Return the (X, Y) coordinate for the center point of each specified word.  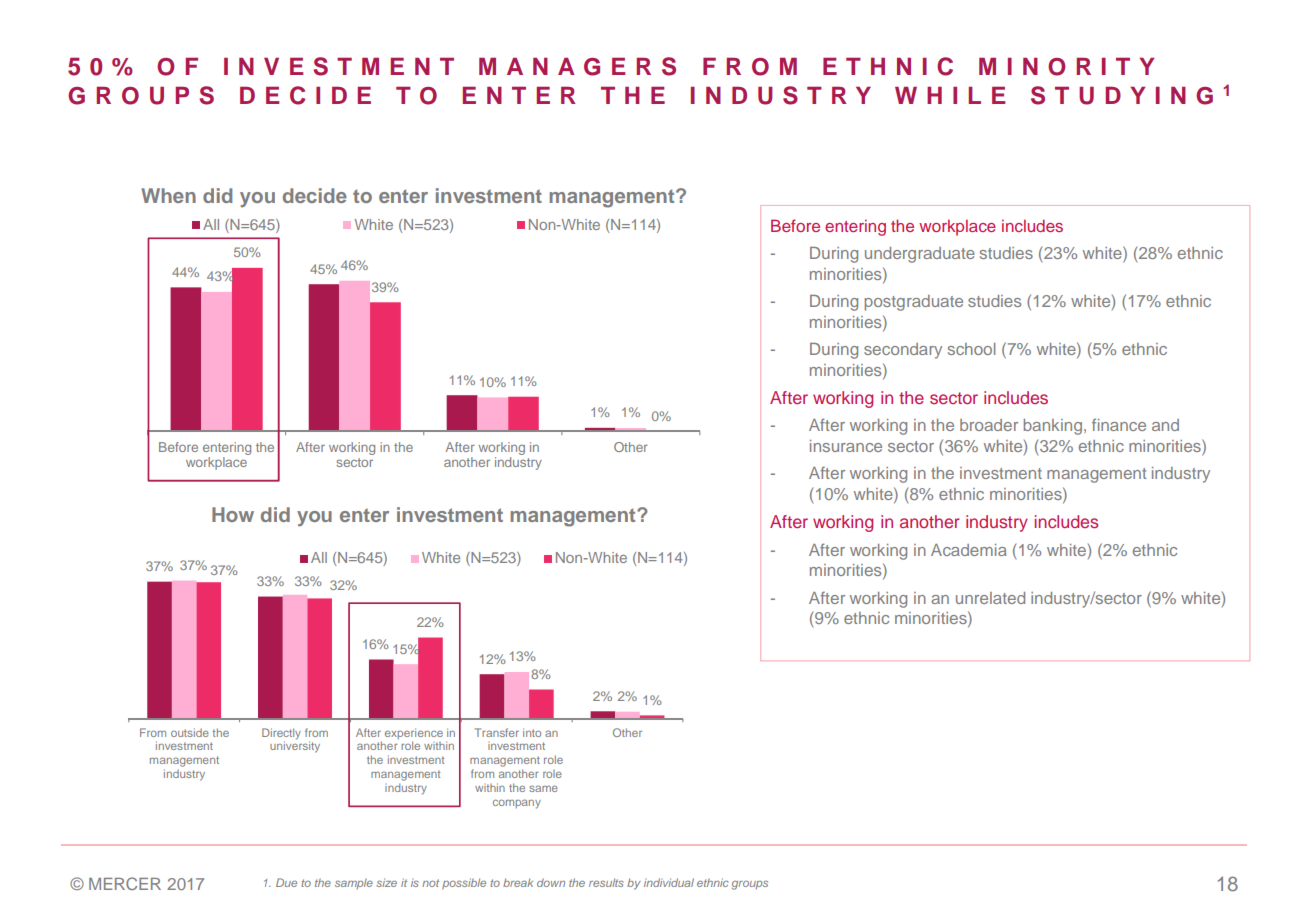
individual (669, 882)
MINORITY (1066, 67)
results (606, 882)
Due (286, 882)
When (168, 195)
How (233, 514)
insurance (846, 446)
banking (1053, 427)
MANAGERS (577, 66)
